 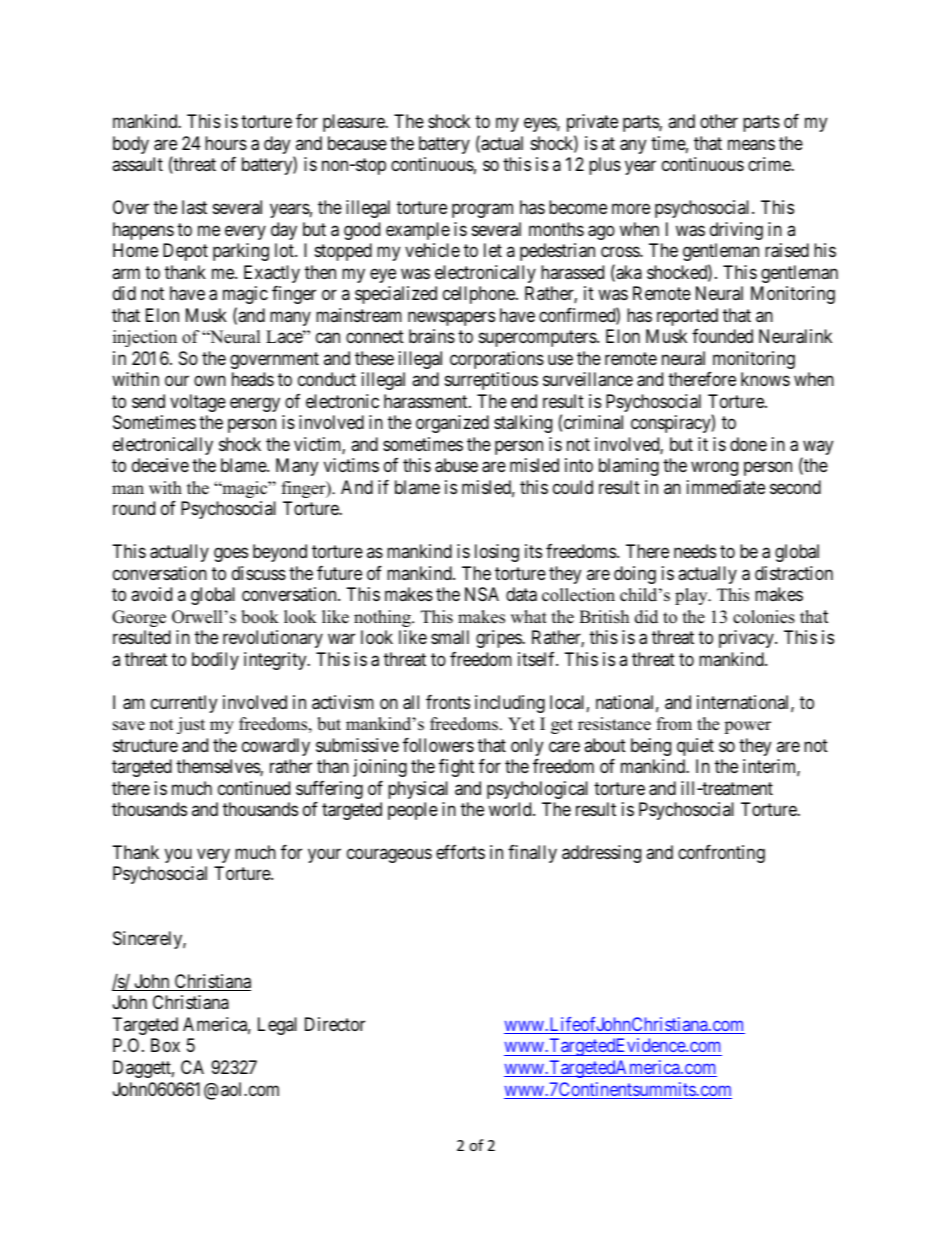 What do you see at coordinates (198, 403) in the page?
I see `voltage` at bounding box center [198, 403].
